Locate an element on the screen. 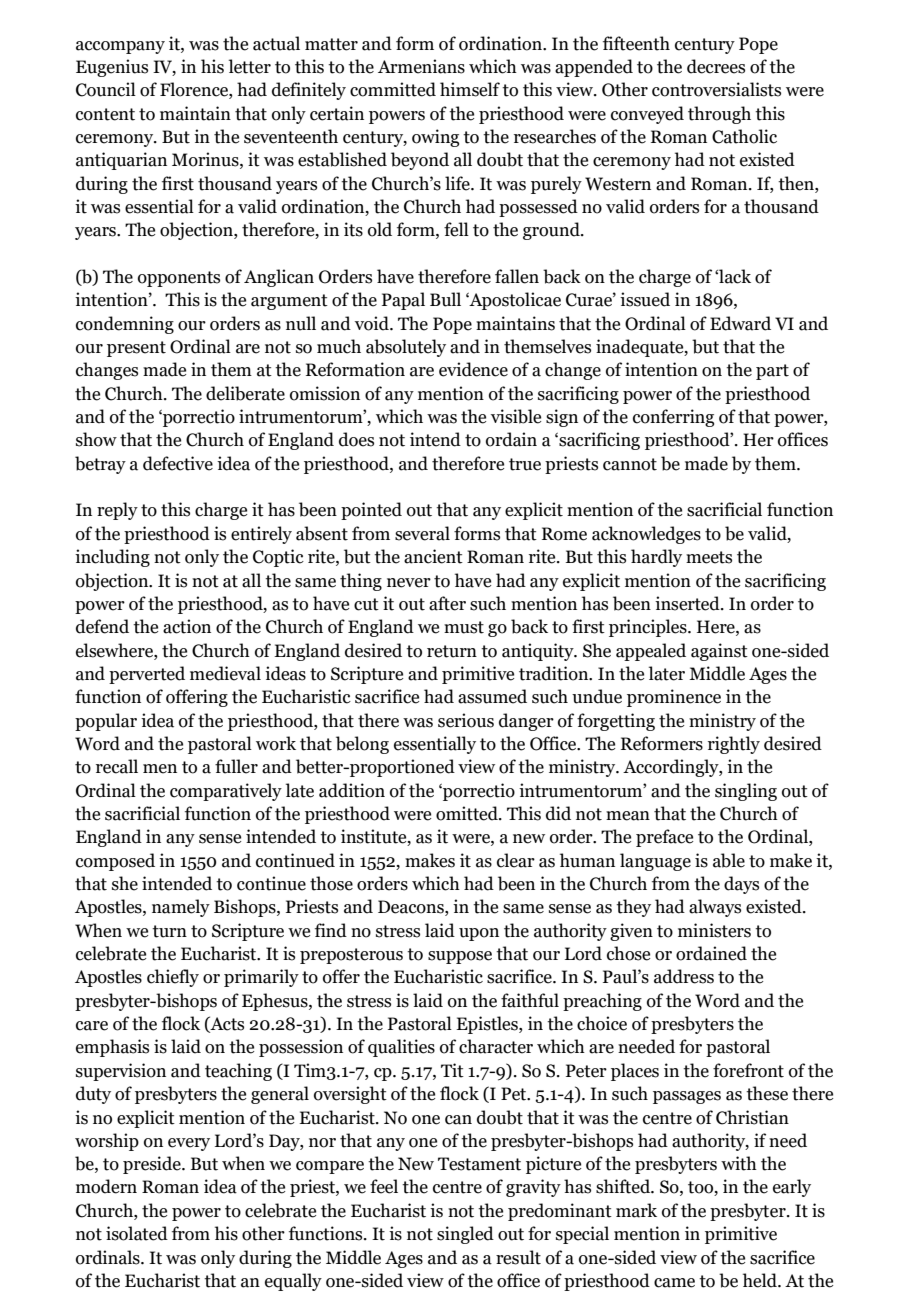  decrees is located at coordinates (716, 66).
